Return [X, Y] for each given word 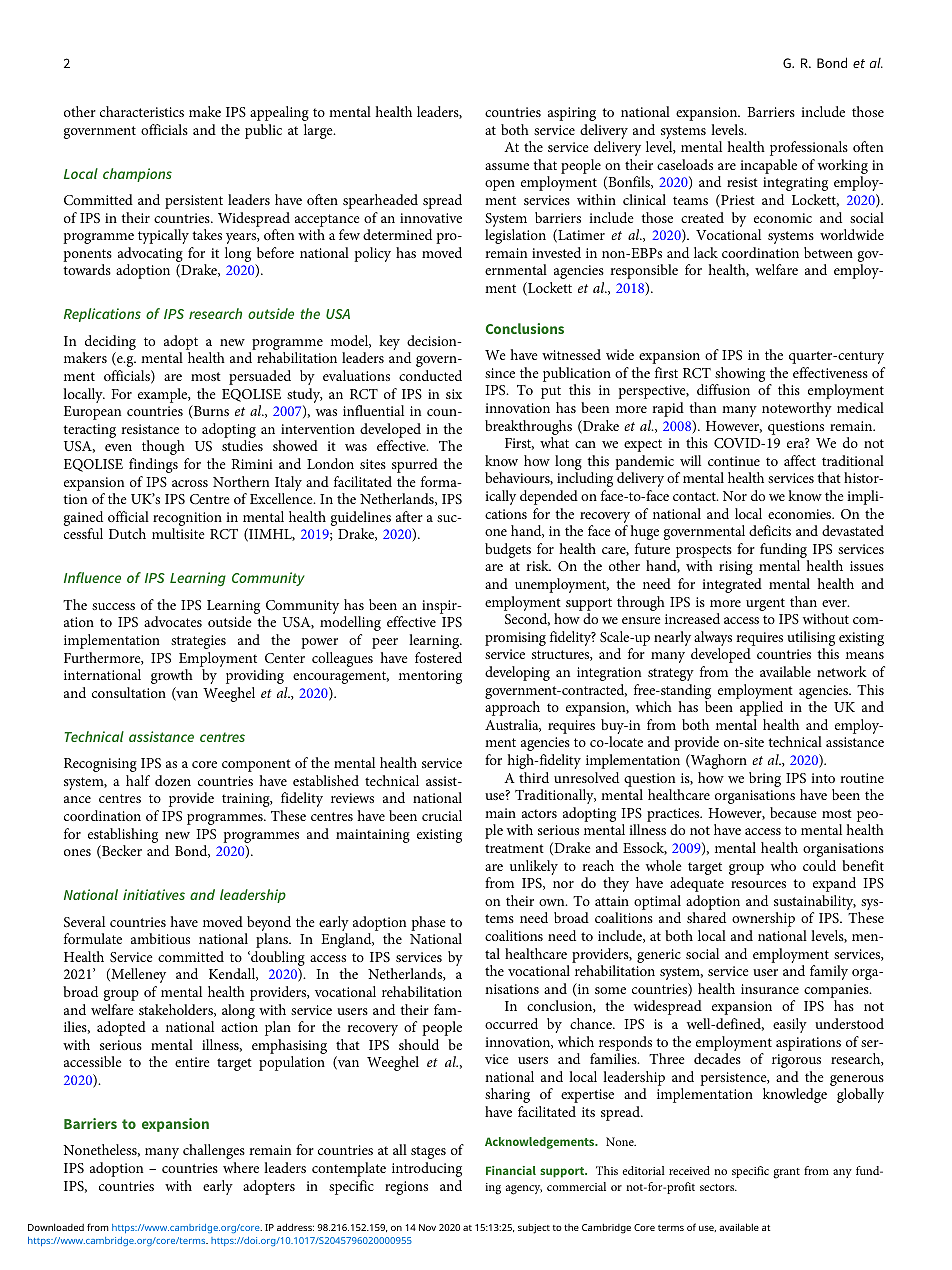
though [163, 447]
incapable [768, 166]
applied [761, 708]
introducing [427, 1169]
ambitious [160, 938]
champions [137, 175]
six [454, 394]
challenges [214, 1151]
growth [172, 676]
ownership [763, 919]
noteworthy [797, 409]
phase [428, 923]
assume [507, 166]
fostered [438, 657]
